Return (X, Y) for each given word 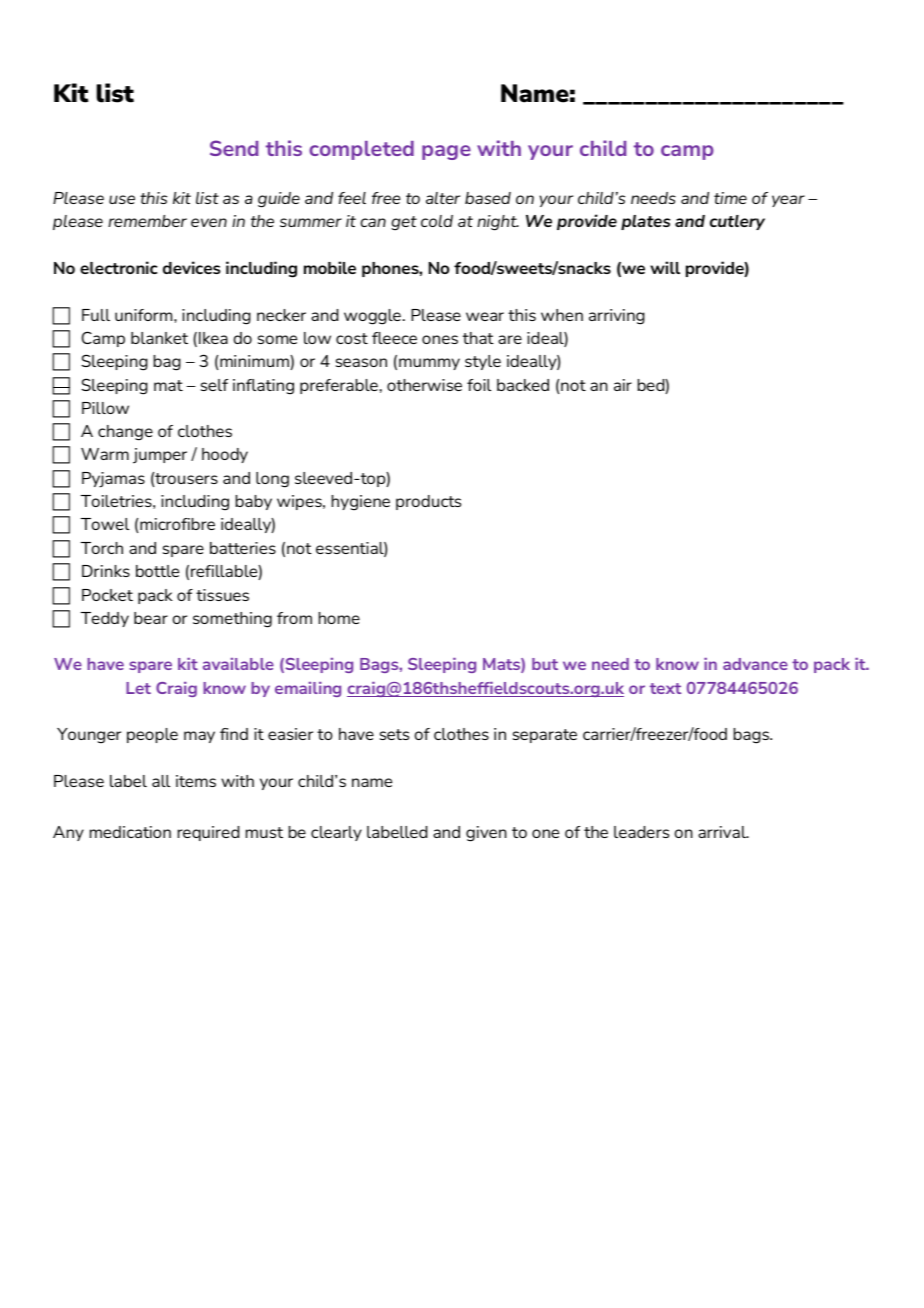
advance (755, 664)
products (428, 502)
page (446, 152)
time (730, 198)
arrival (723, 832)
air (623, 385)
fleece (394, 338)
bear (151, 618)
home (339, 618)
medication (130, 832)
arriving (617, 317)
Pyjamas (113, 480)
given (486, 834)
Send (234, 148)
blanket (159, 338)
